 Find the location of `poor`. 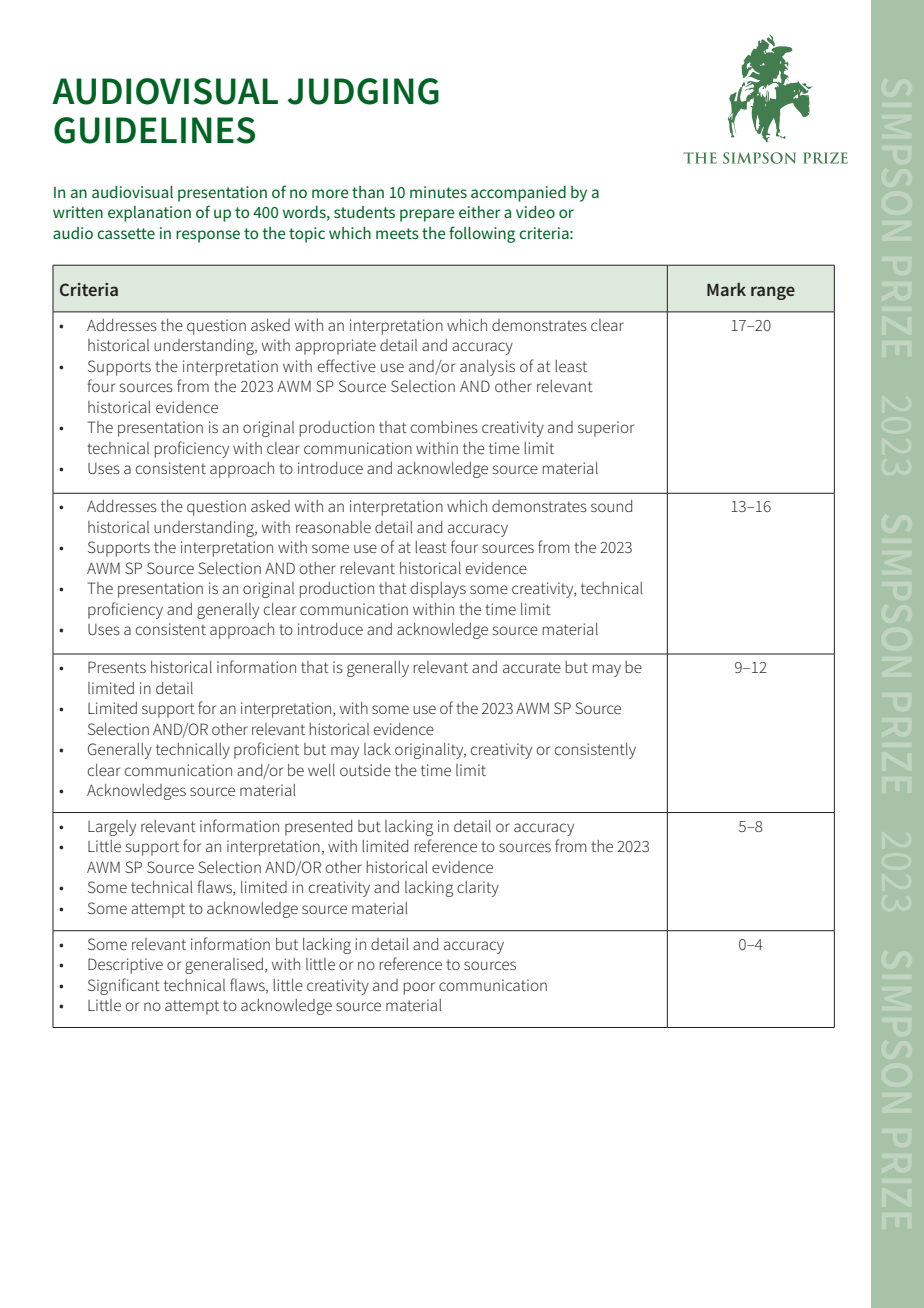

poor is located at coordinates (419, 988).
